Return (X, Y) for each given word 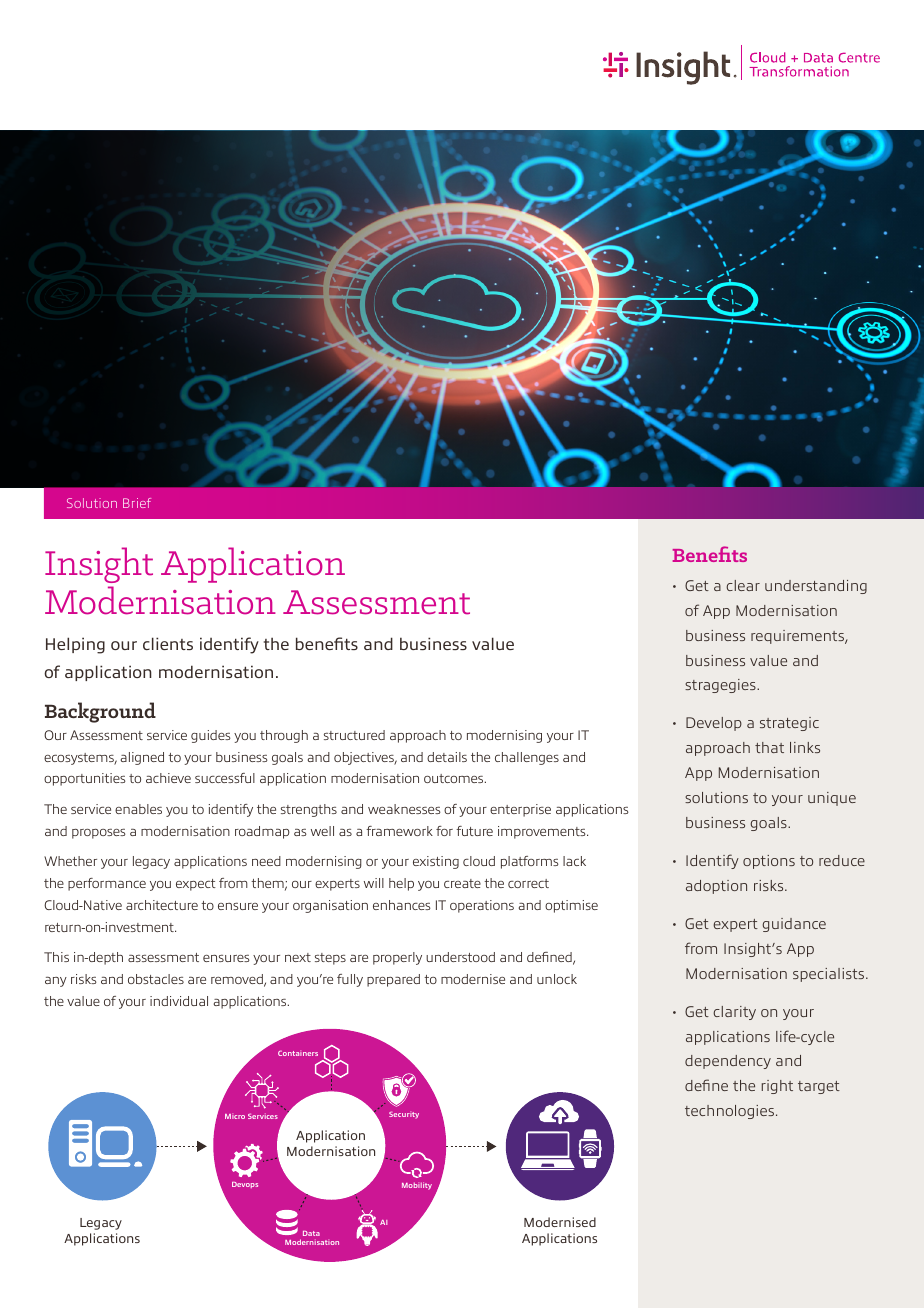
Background (100, 712)
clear (743, 585)
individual (179, 1001)
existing (436, 862)
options (769, 862)
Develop (714, 724)
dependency (728, 1062)
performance (107, 884)
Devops (245, 1185)
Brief (137, 503)
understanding (816, 587)
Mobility (417, 1186)
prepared (393, 980)
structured (354, 735)
